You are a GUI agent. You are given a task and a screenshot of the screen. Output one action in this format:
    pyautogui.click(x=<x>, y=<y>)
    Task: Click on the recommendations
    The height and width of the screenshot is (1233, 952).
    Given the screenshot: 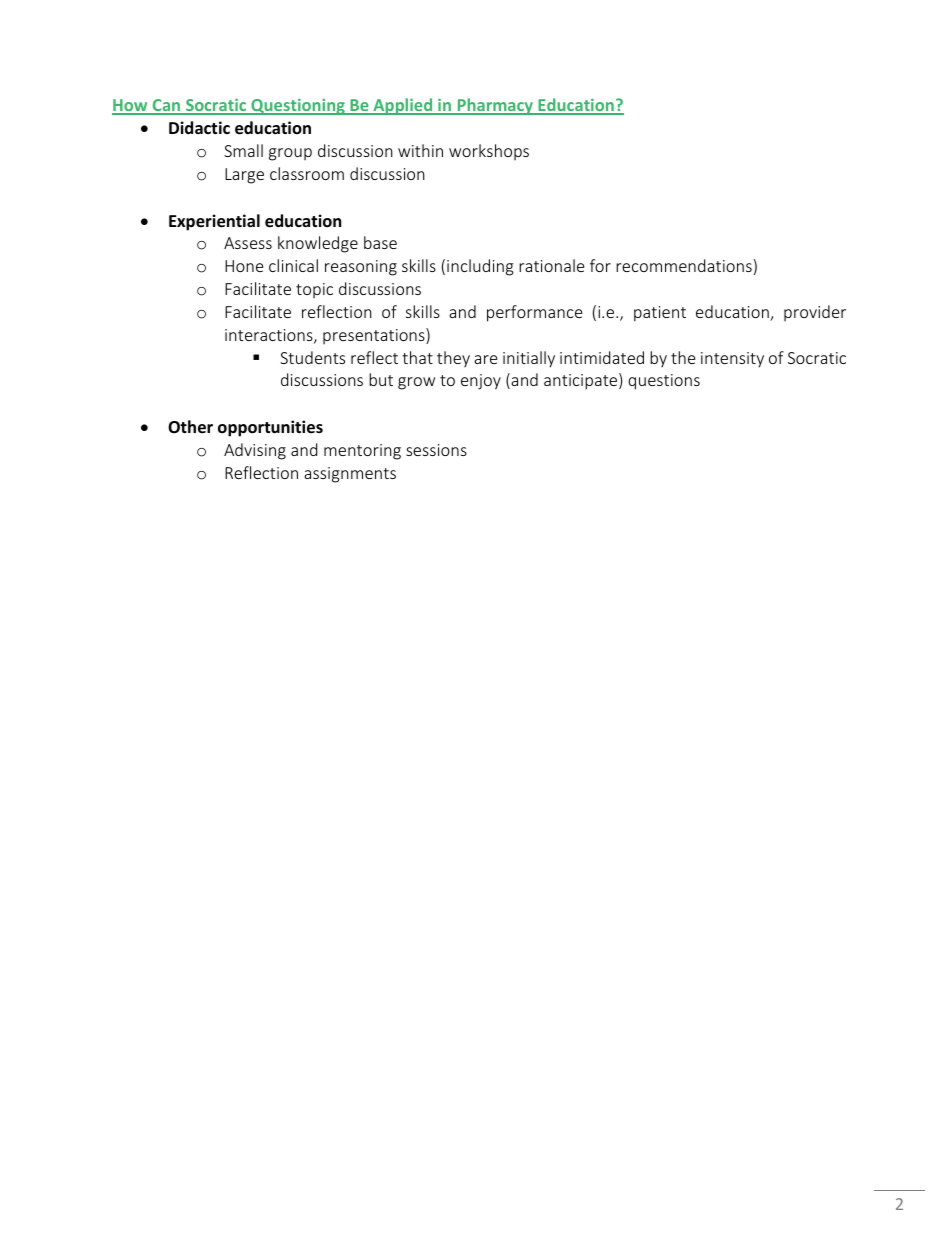 What is the action you would take?
    pyautogui.click(x=684, y=265)
